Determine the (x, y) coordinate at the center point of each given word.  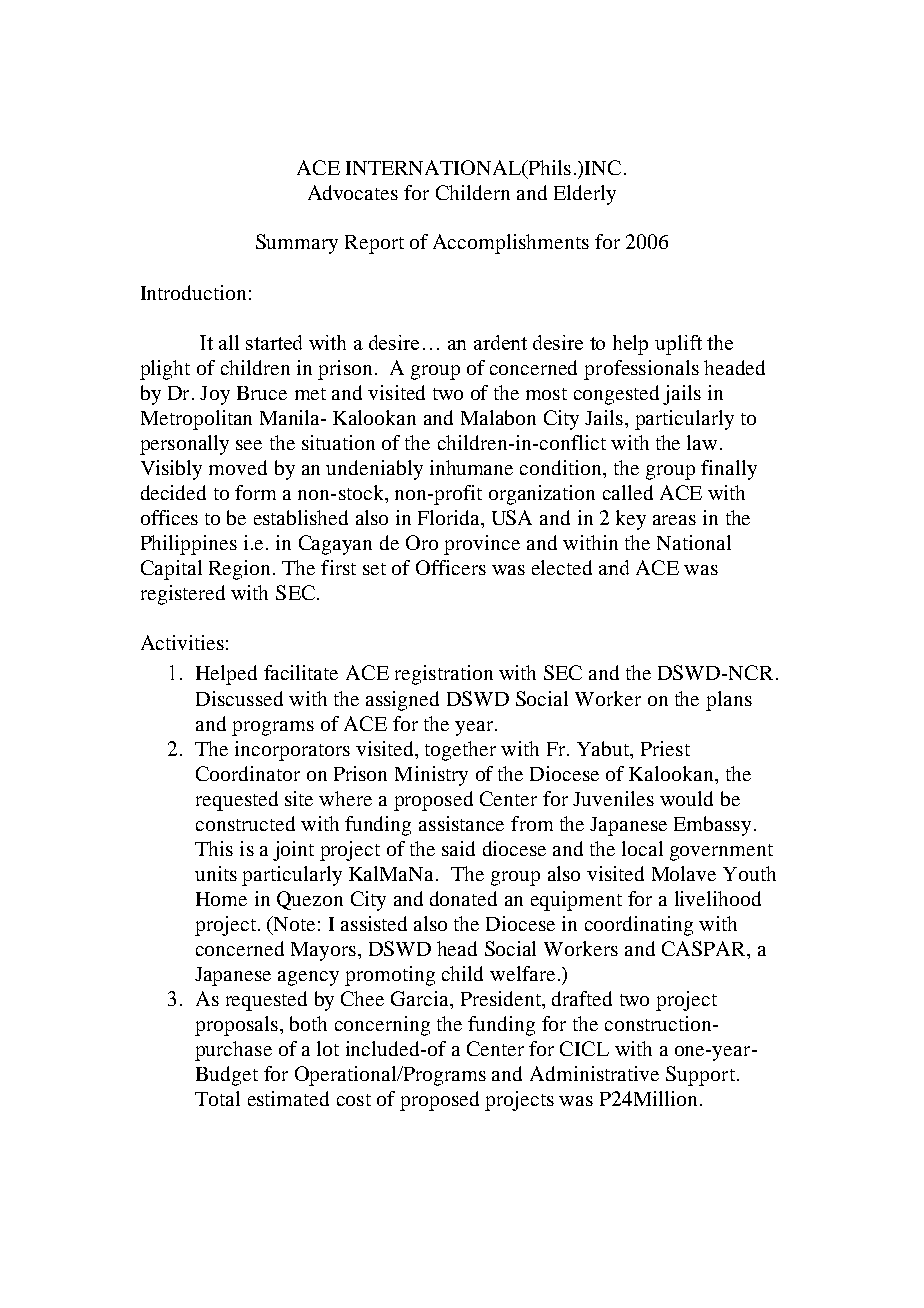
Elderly (585, 195)
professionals (641, 370)
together (460, 751)
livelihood (718, 898)
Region (239, 570)
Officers (451, 567)
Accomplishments (511, 244)
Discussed (239, 698)
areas (674, 520)
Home (221, 899)
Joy (215, 395)
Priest (665, 748)
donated (463, 898)
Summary (297, 244)
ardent (500, 342)
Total (217, 1098)
